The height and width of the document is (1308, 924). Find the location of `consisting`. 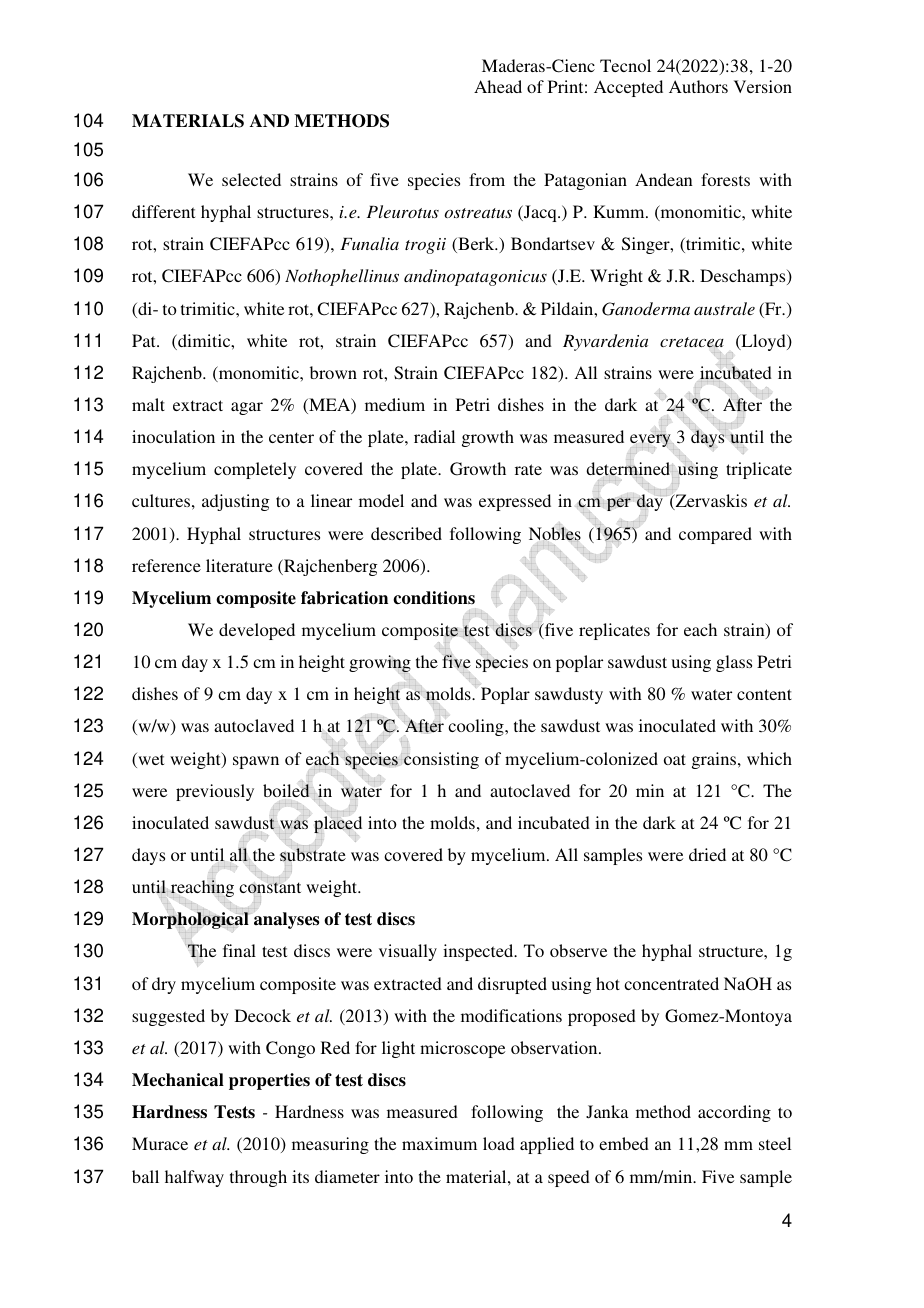

consisting is located at coordinates (441, 759).
